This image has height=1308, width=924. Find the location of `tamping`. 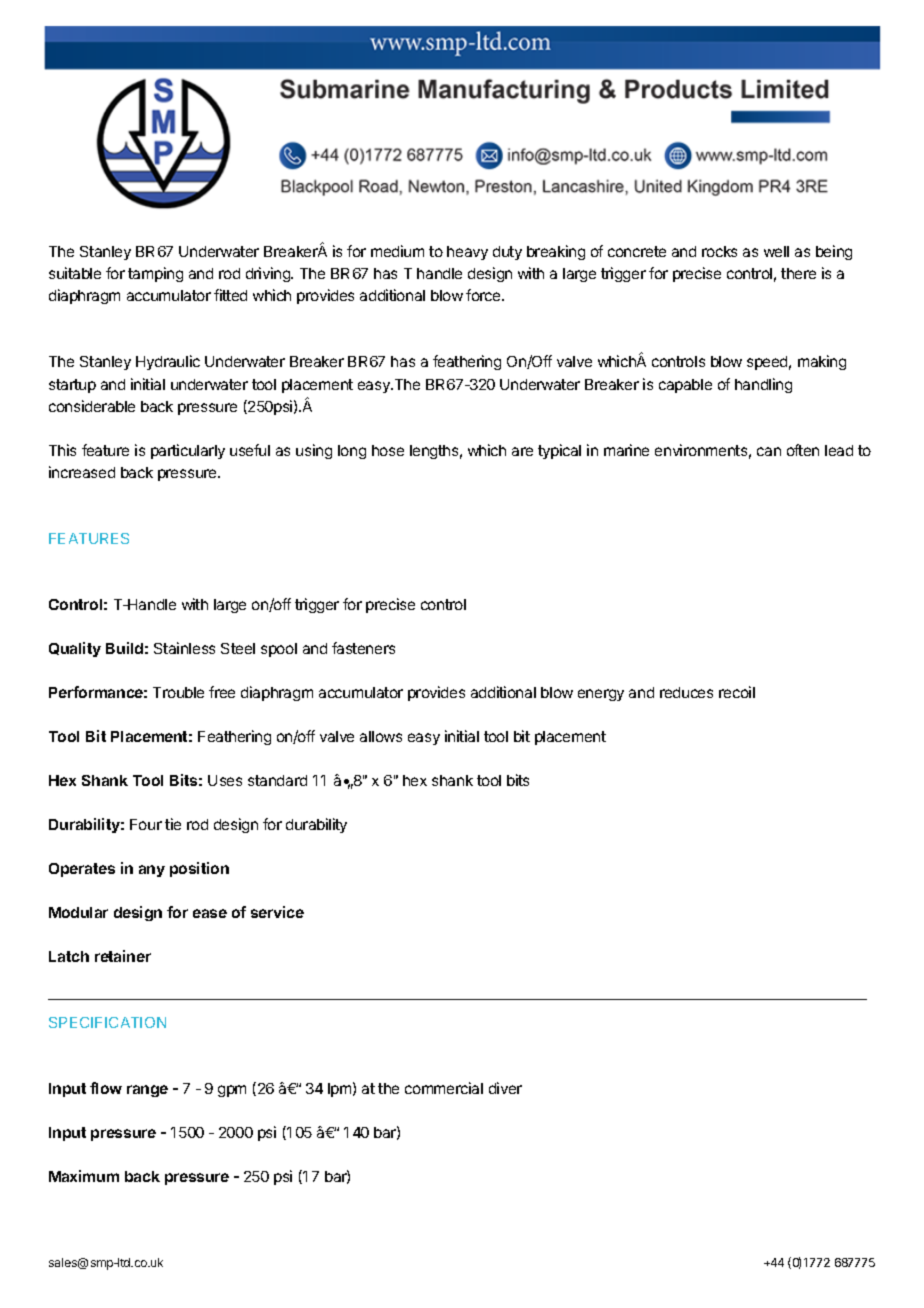

tamping is located at coordinates (155, 274).
